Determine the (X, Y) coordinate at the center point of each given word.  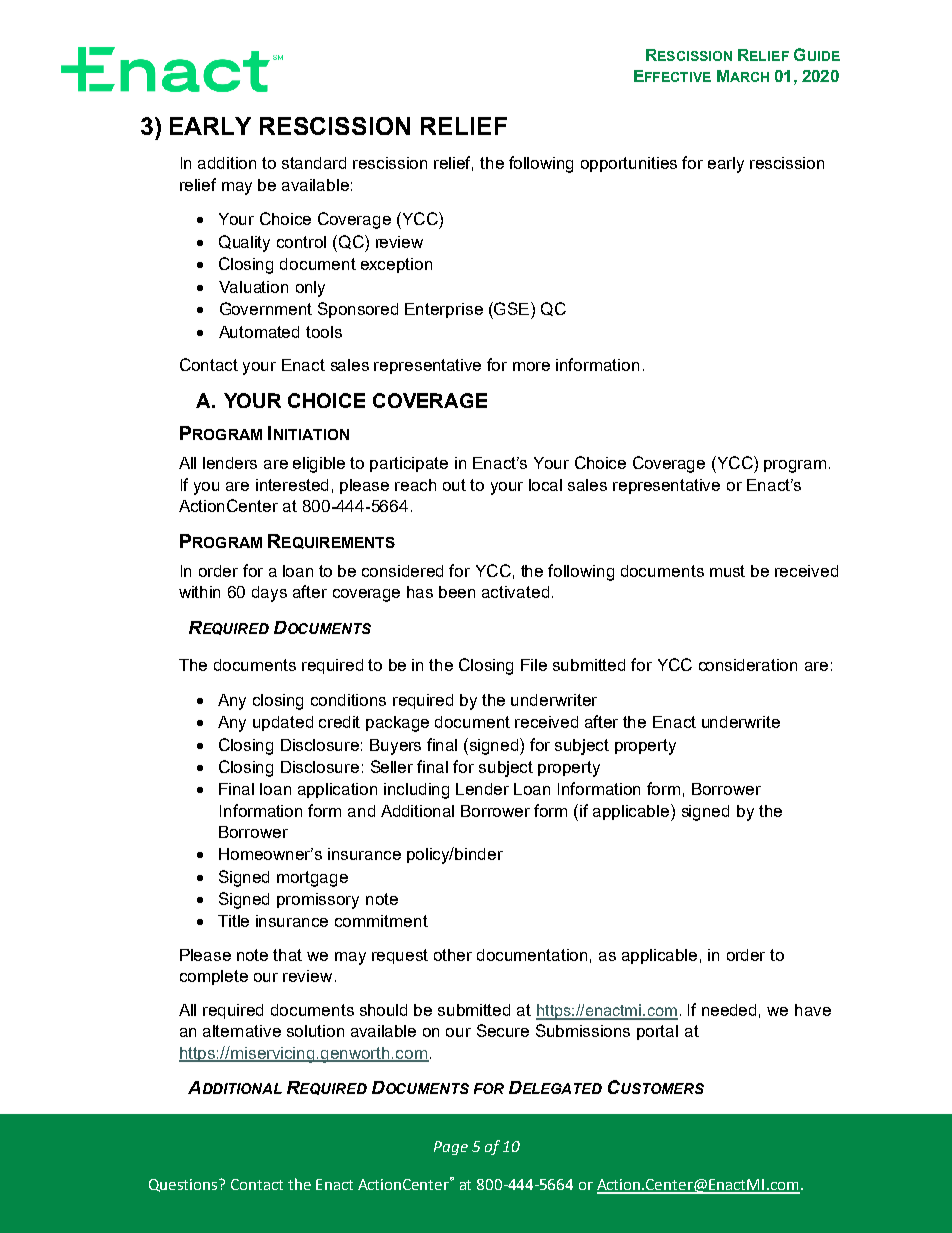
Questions (184, 1185)
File (534, 665)
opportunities (629, 164)
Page (451, 1148)
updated (283, 723)
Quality (244, 243)
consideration (748, 665)
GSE (510, 308)
